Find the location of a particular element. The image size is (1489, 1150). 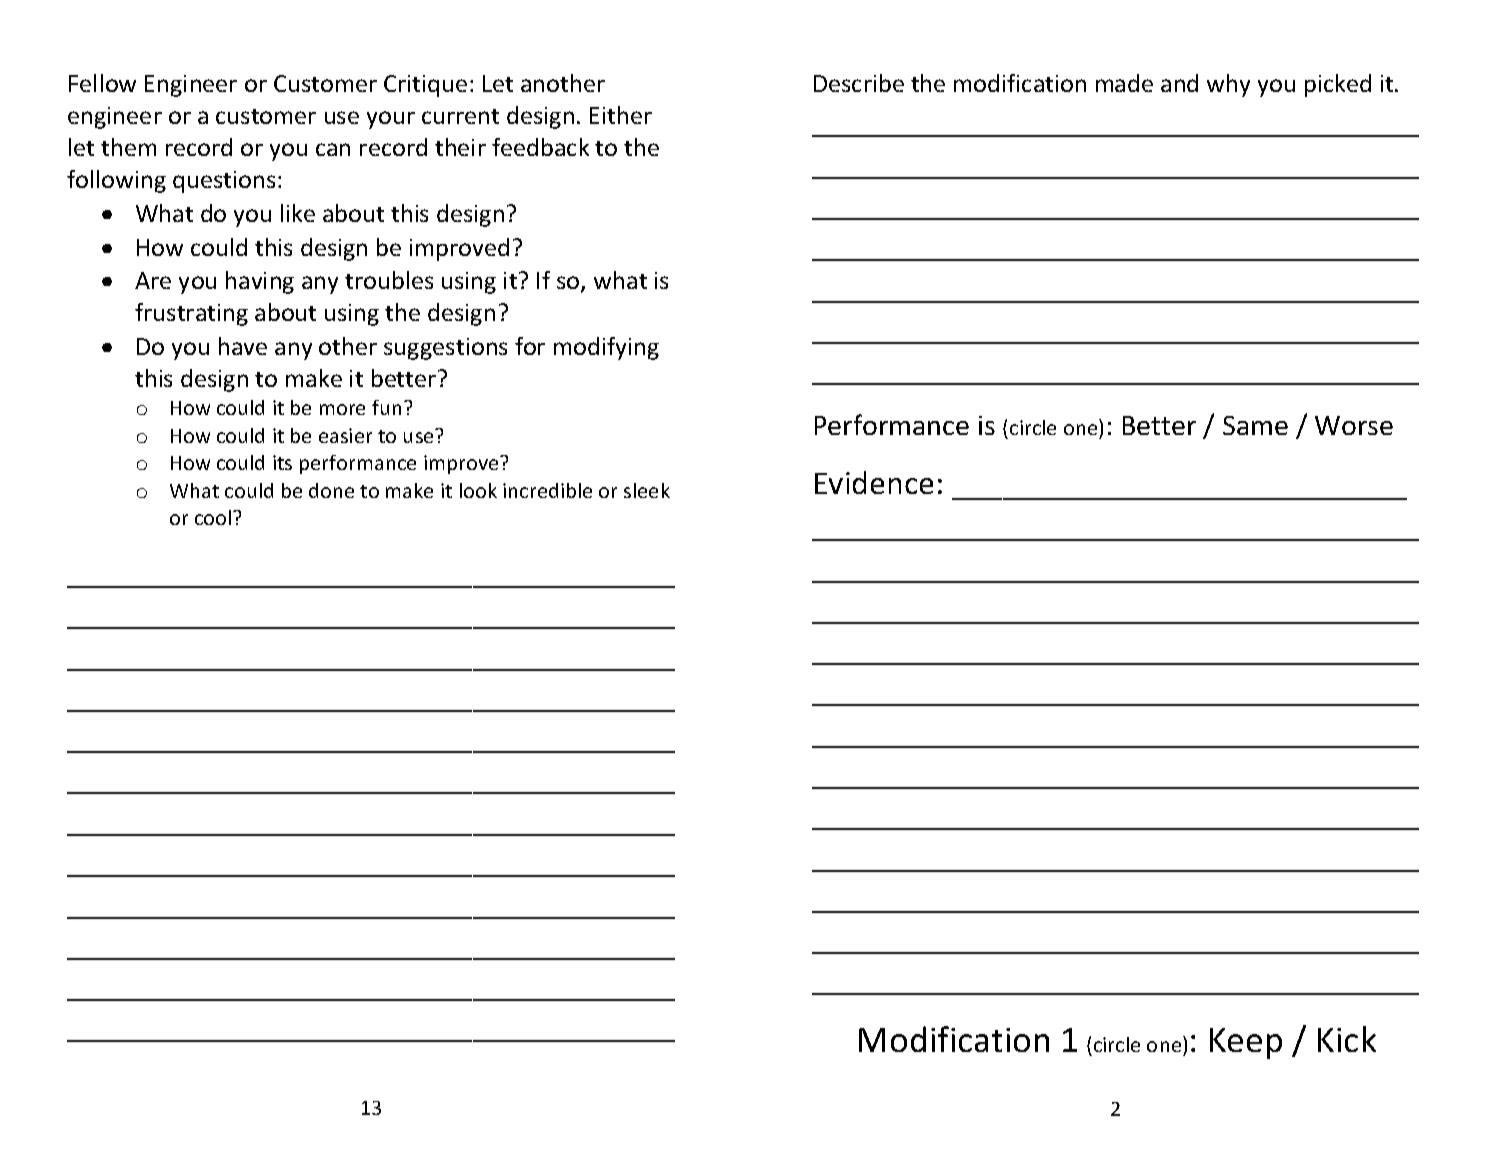

Same is located at coordinates (1255, 425).
